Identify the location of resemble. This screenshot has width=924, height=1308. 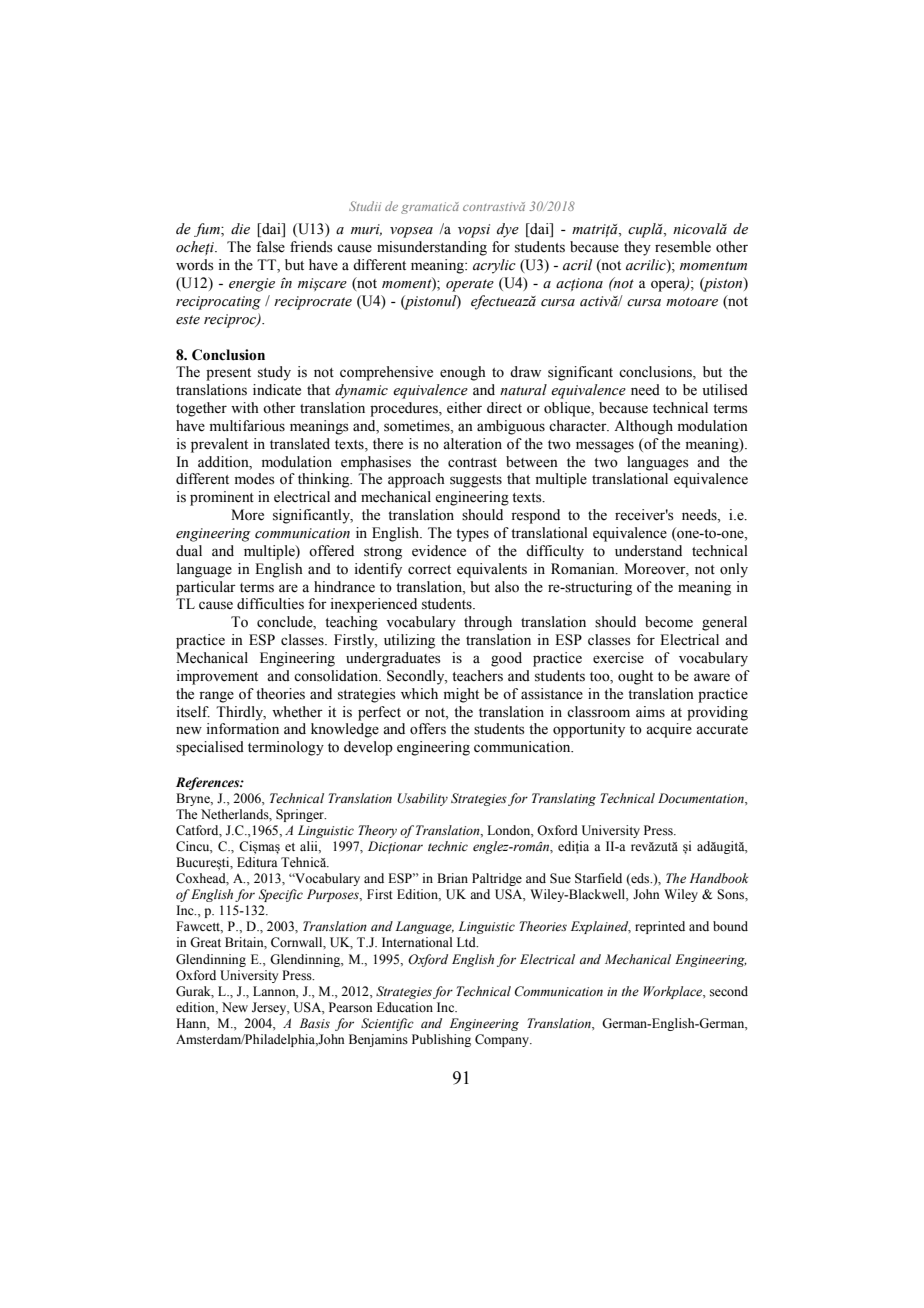
(683, 247).
